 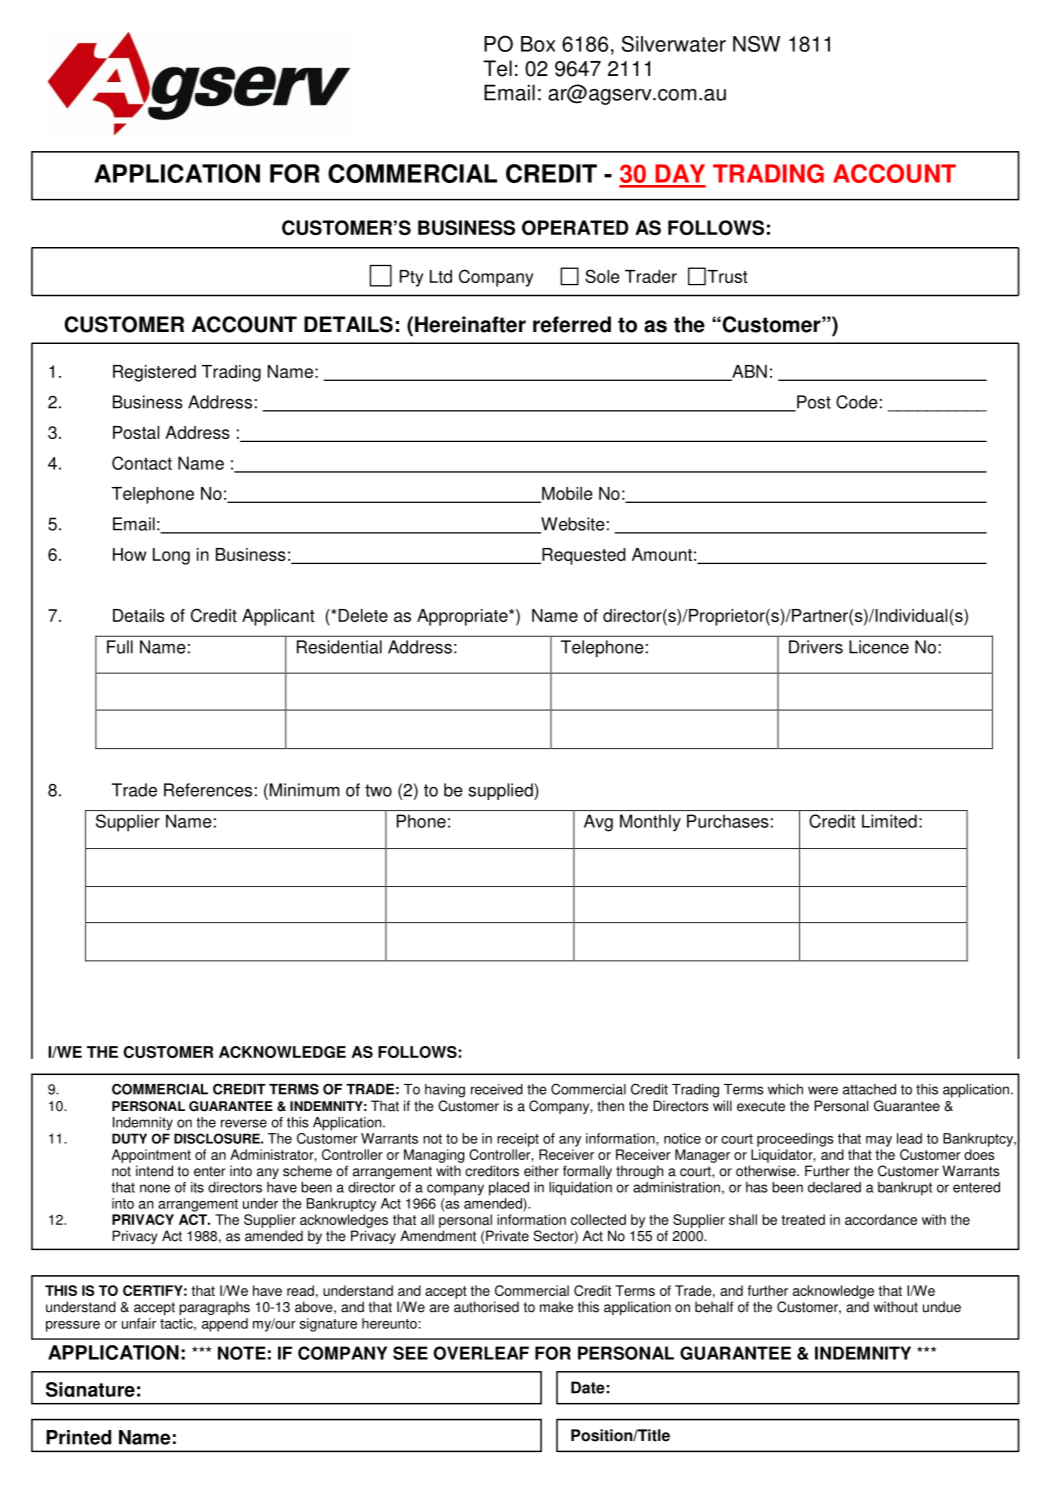 I want to click on NSW, so click(x=756, y=44).
